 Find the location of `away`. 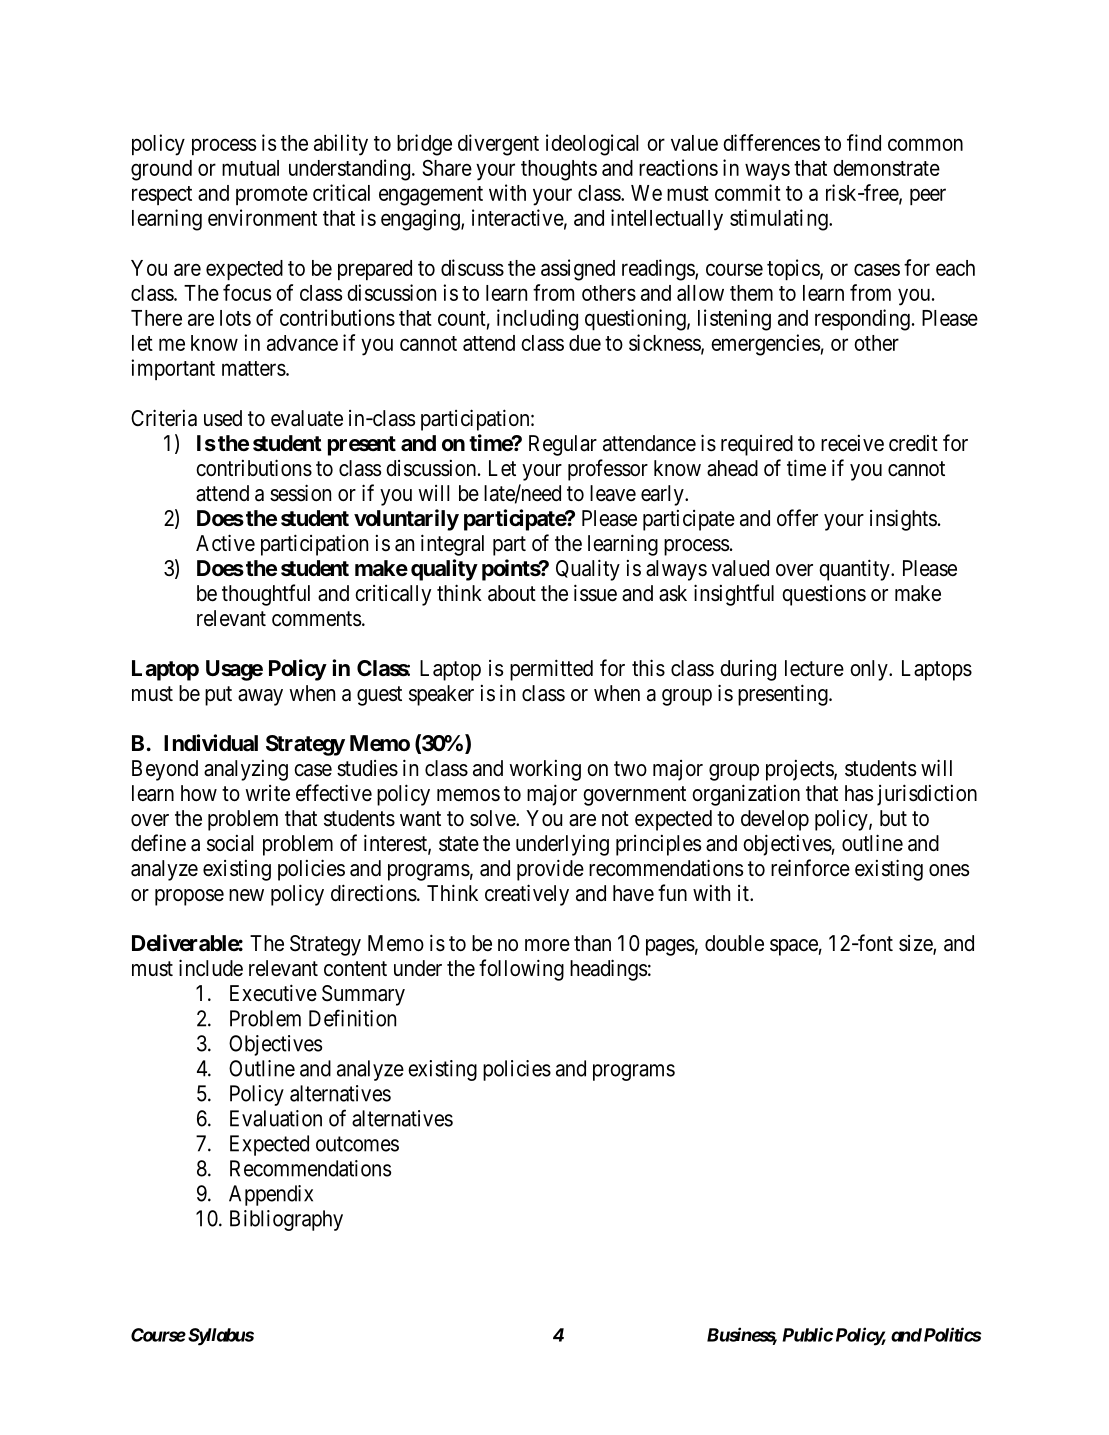

away is located at coordinates (260, 697).
